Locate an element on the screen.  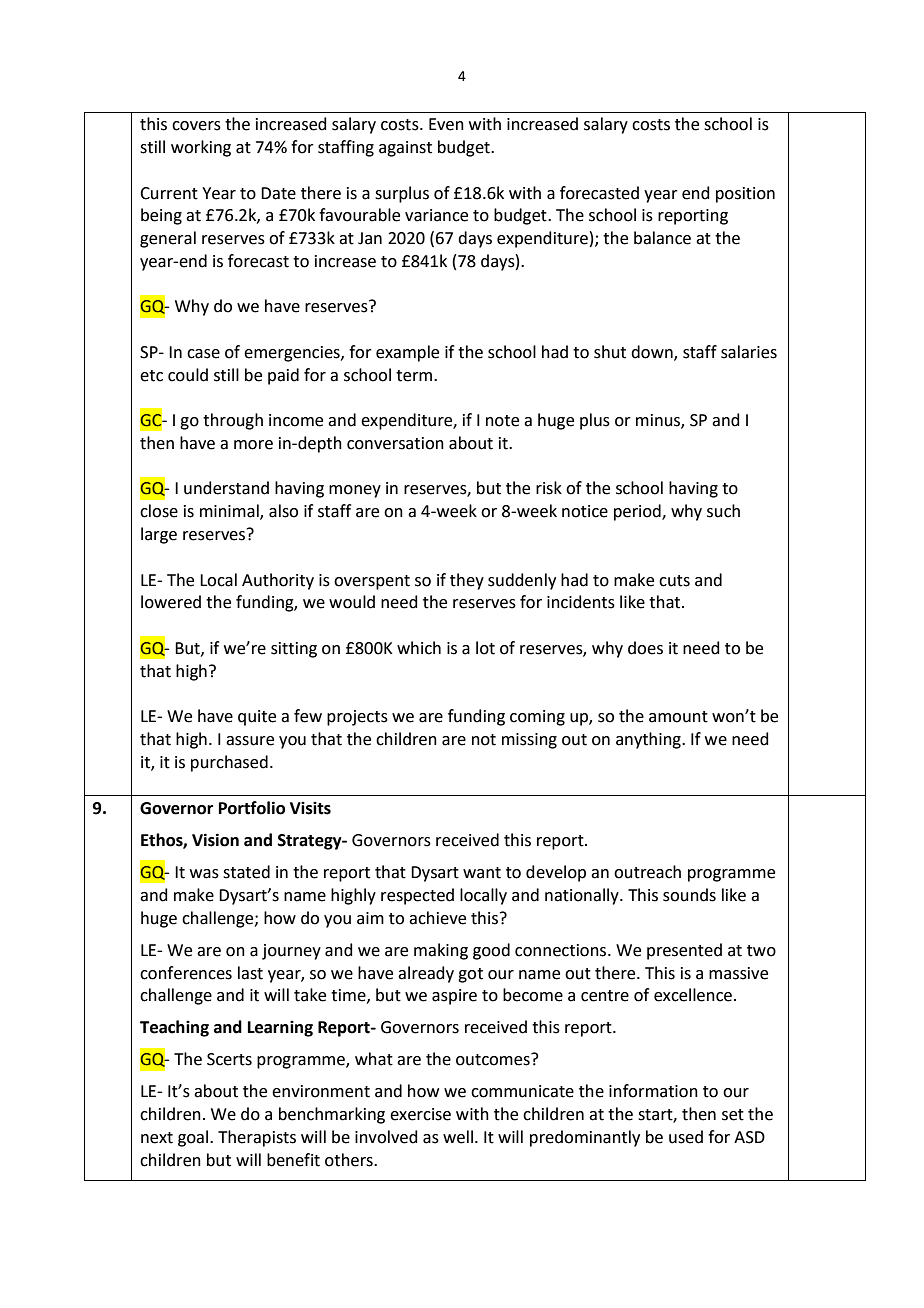
through is located at coordinates (233, 421).
